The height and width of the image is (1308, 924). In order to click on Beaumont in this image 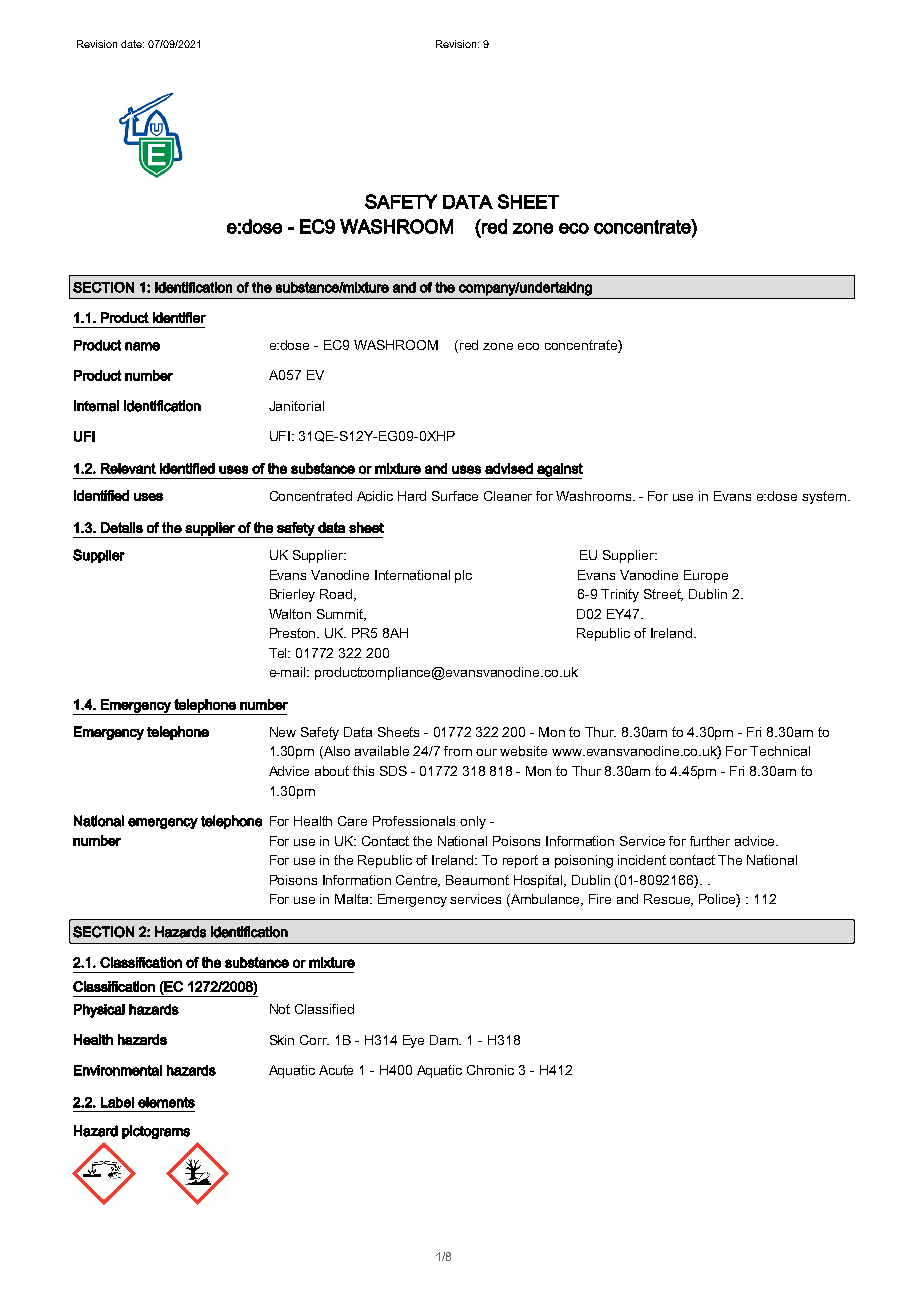, I will do `click(477, 880)`.
